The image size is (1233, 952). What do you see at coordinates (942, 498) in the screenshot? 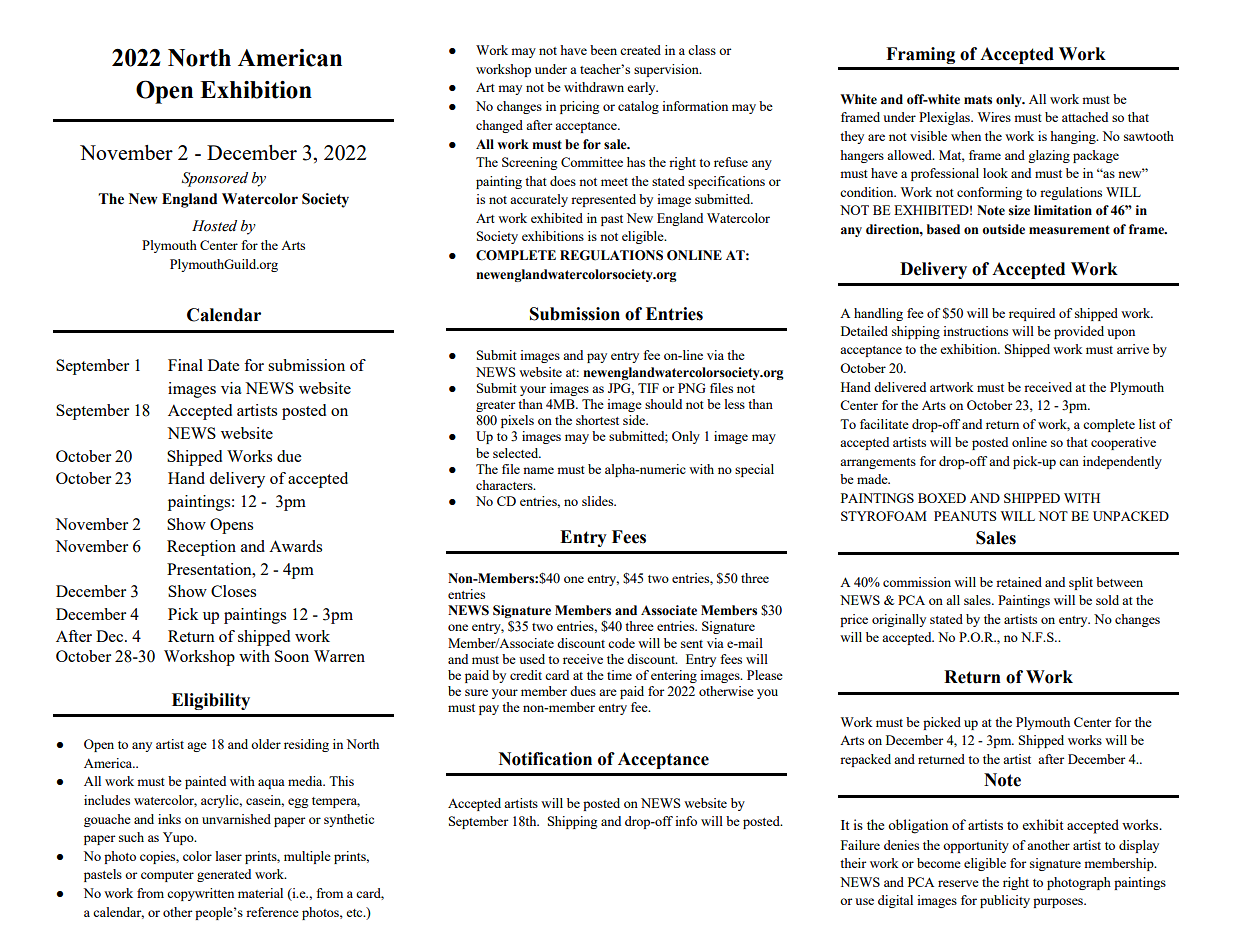
I see `BOXED` at bounding box center [942, 498].
